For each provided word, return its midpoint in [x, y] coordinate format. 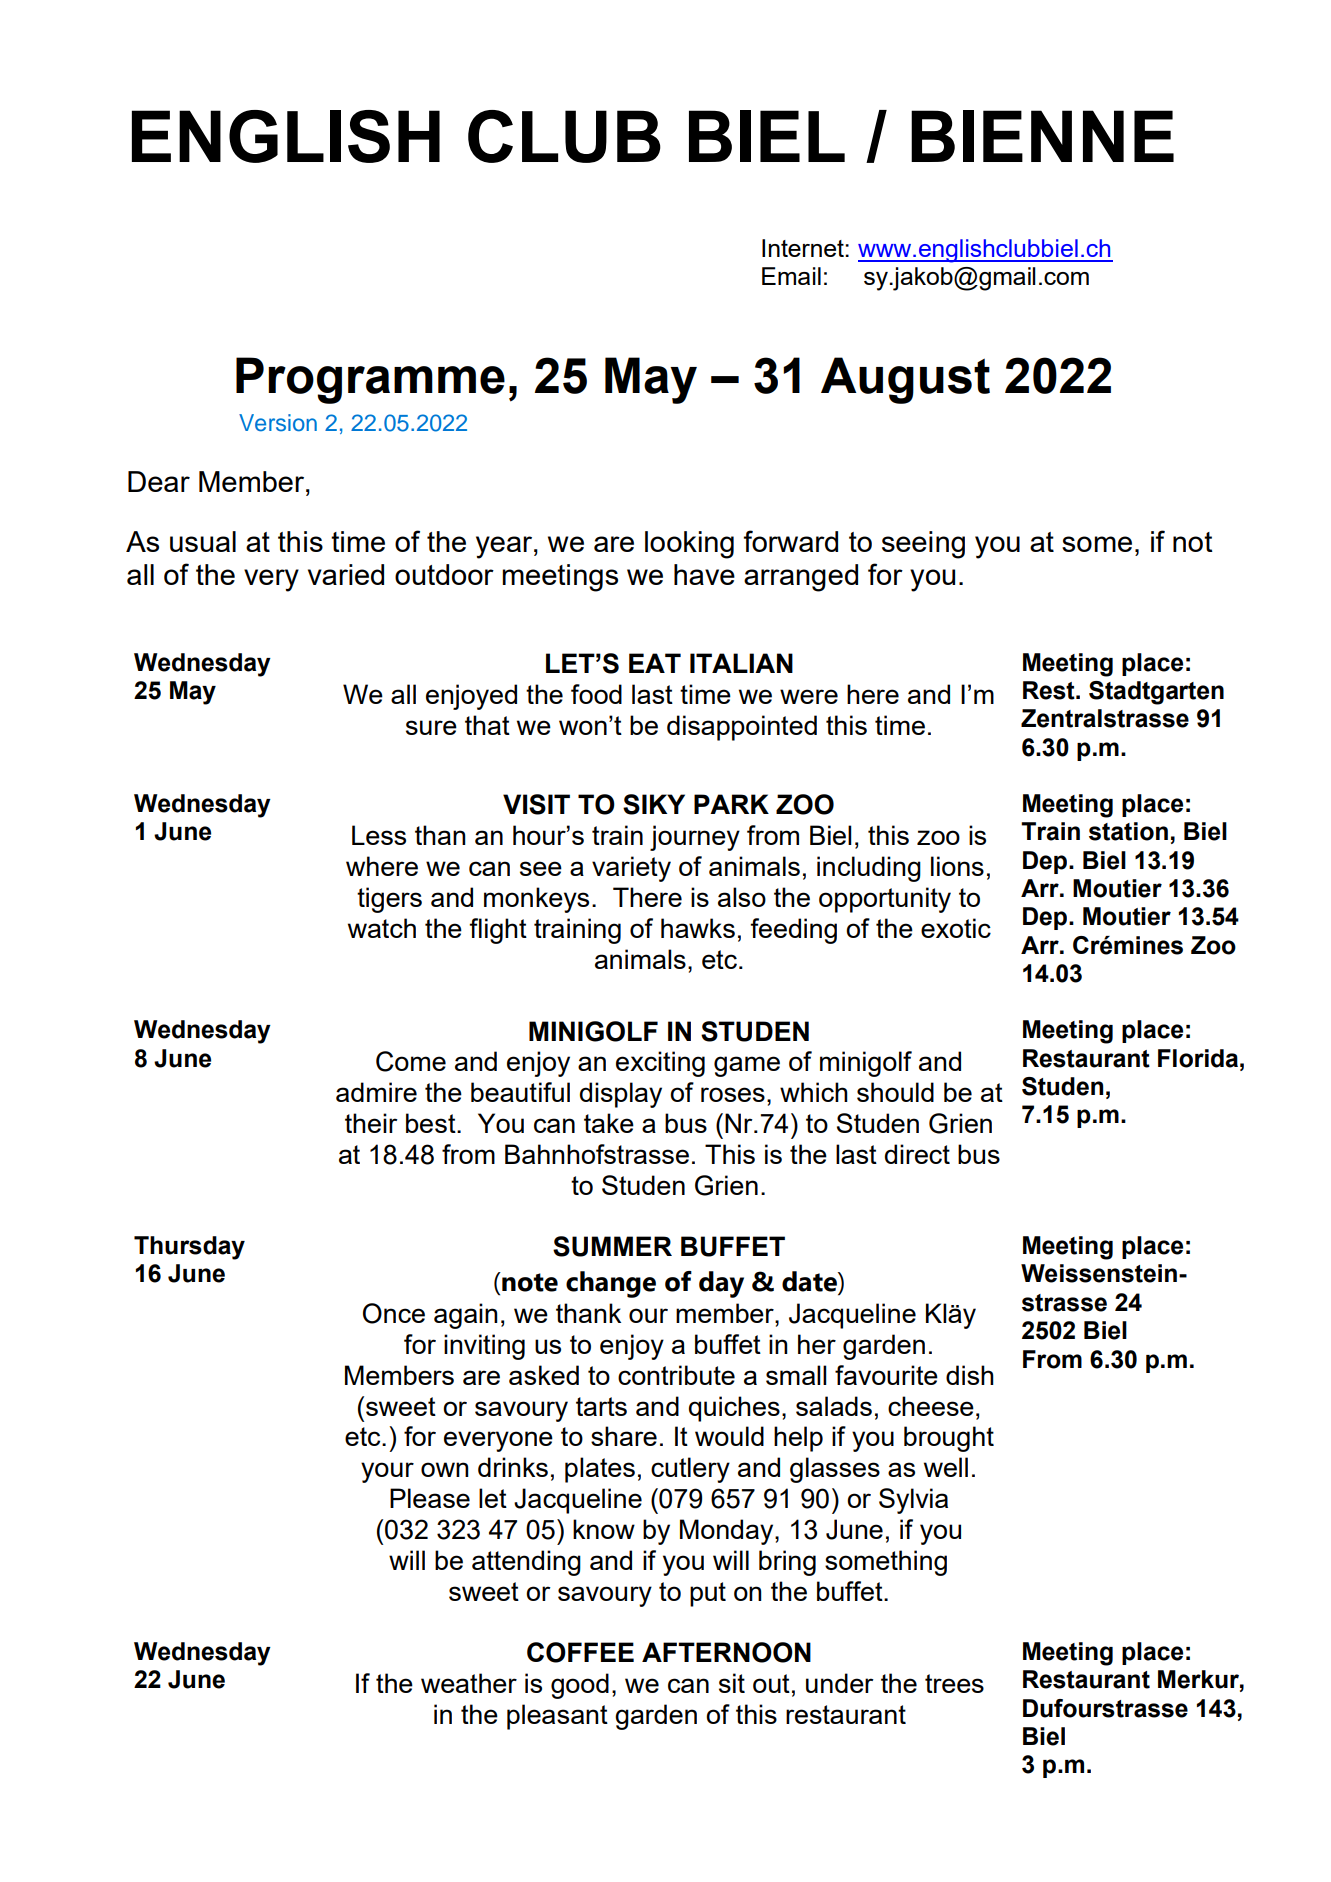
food [596, 694]
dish [970, 1375]
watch [382, 928]
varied [346, 574]
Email [791, 276]
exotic [956, 928]
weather [469, 1683]
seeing [923, 545]
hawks [698, 928]
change [611, 1284]
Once [394, 1313]
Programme [370, 380]
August [905, 380]
